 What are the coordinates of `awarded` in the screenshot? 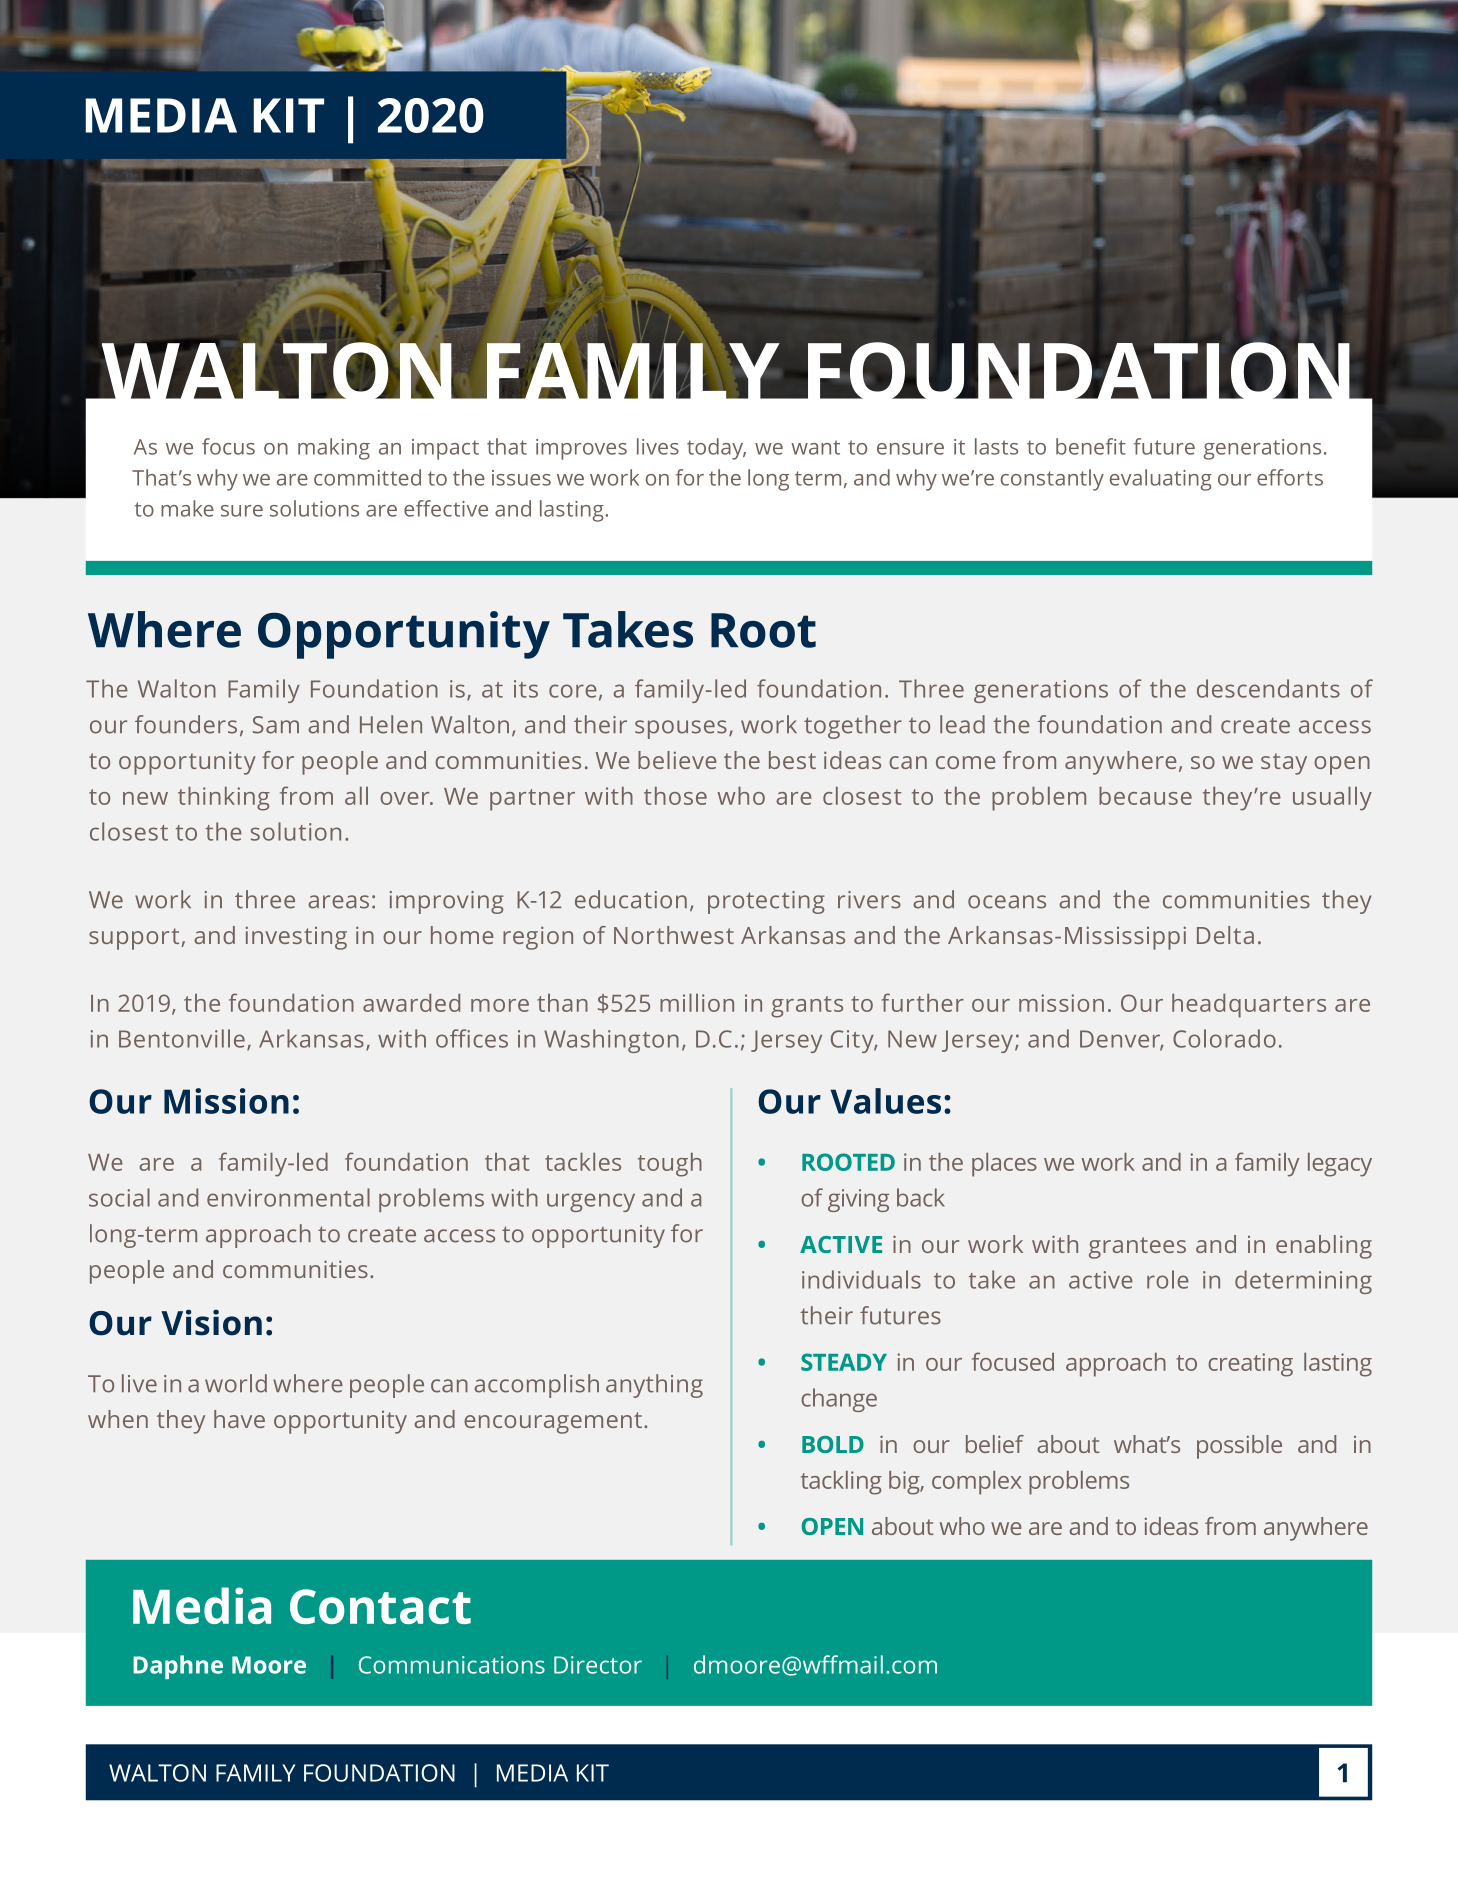 It's located at (411, 1003).
